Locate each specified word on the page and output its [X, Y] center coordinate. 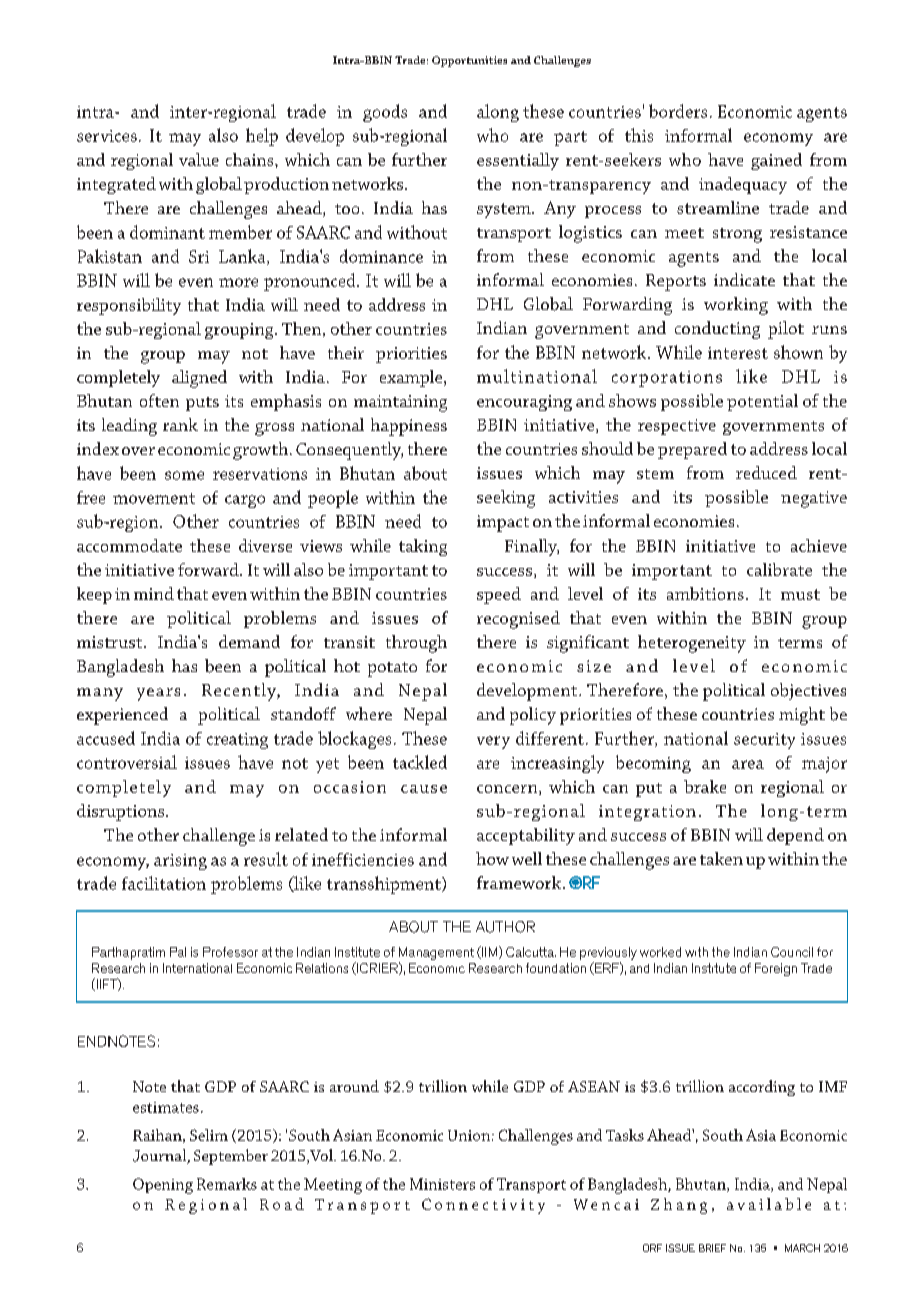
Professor [230, 952]
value [199, 159]
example [412, 378]
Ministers [442, 1184]
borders [678, 111]
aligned [199, 379]
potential [762, 402]
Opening [163, 1186]
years [158, 694]
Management [436, 955]
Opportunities [469, 61]
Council [792, 952]
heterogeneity [692, 644]
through [416, 644]
